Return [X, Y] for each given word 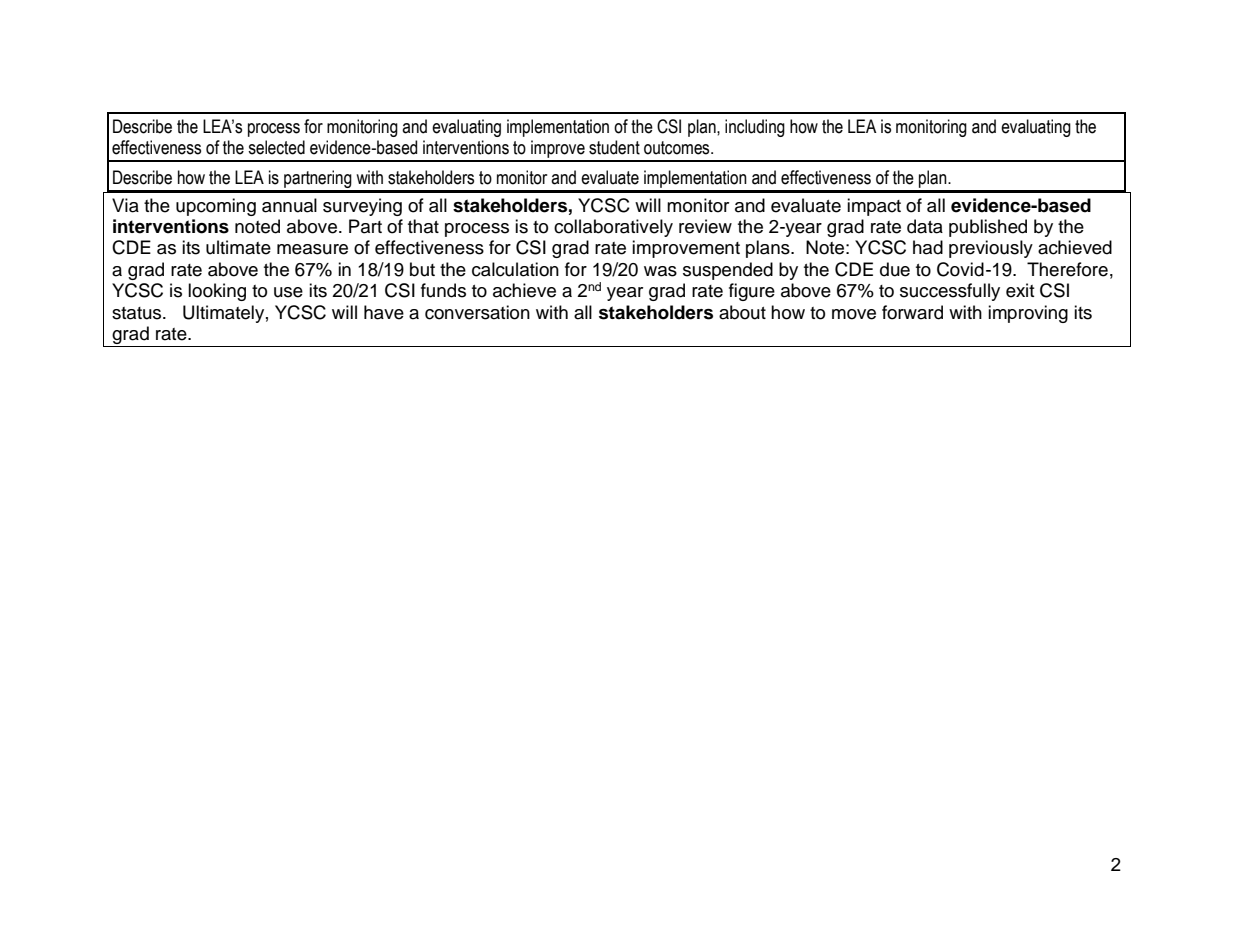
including [755, 128]
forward [912, 312]
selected [276, 147]
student [614, 147]
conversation [477, 312]
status [138, 313]
